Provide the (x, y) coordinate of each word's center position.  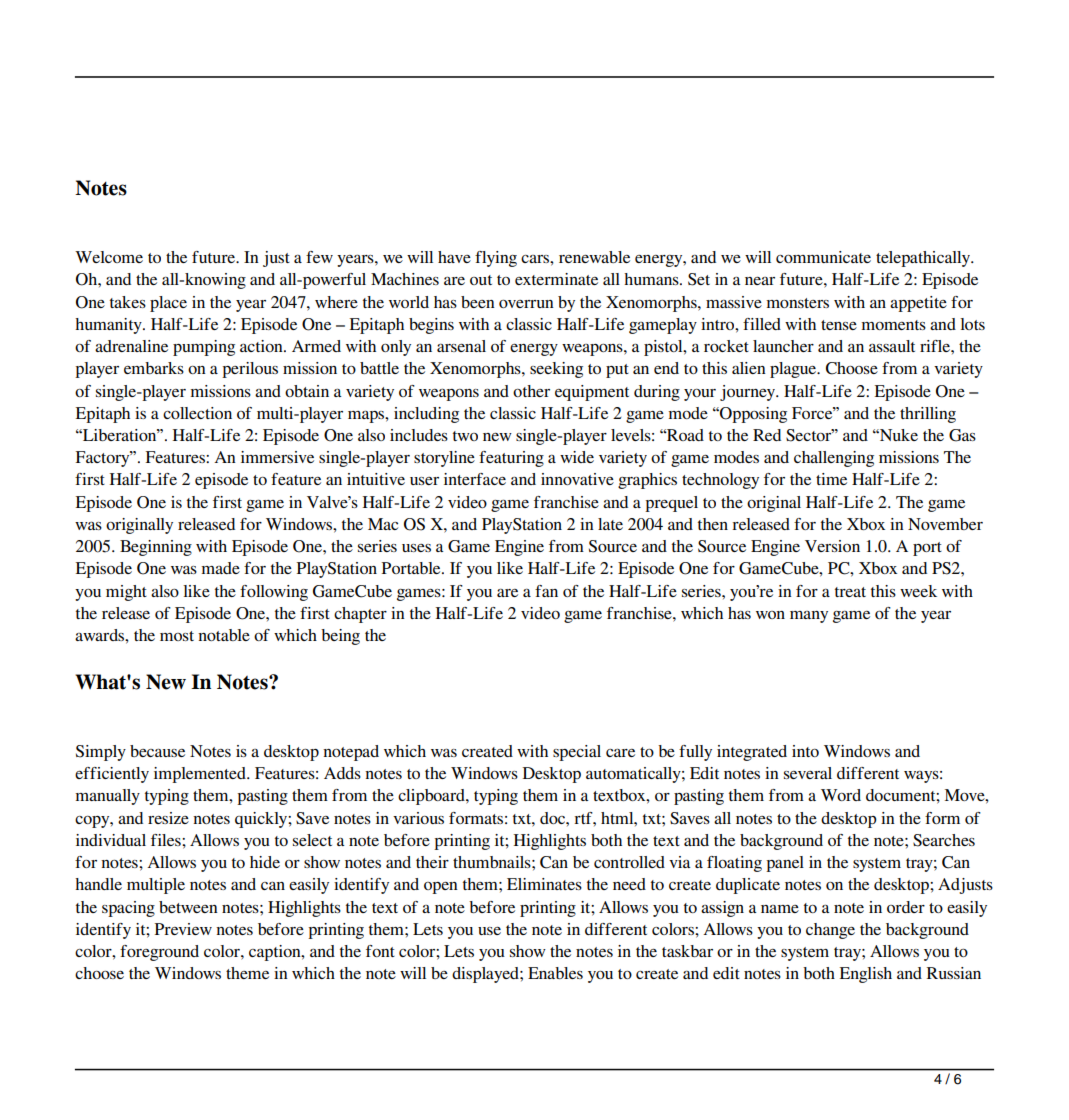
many (809, 617)
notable (224, 635)
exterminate (556, 279)
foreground (159, 953)
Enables (555, 973)
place (168, 304)
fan (546, 591)
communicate (823, 257)
